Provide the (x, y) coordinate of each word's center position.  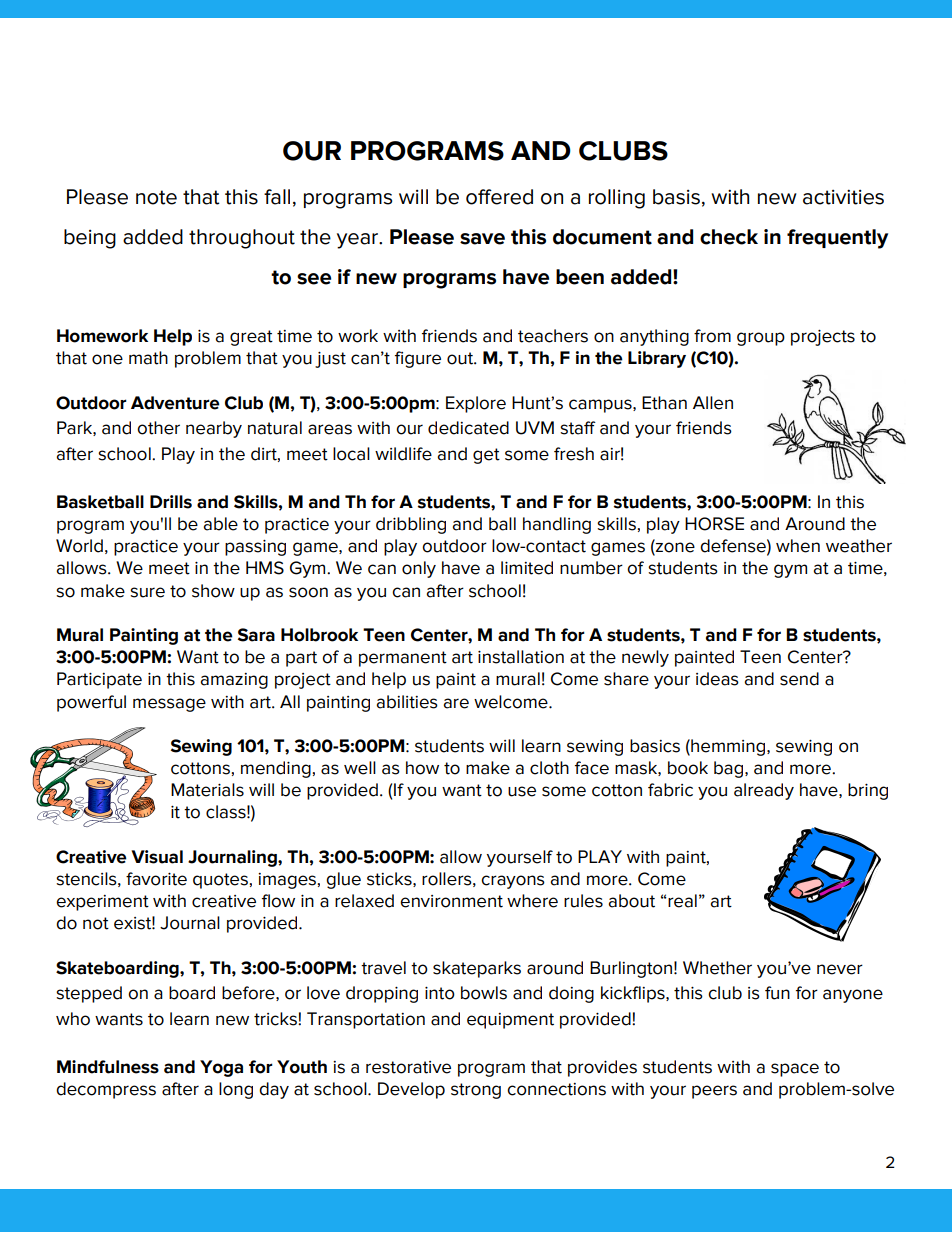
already (764, 791)
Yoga (221, 1068)
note (156, 197)
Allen (713, 403)
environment (451, 901)
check (729, 237)
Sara (256, 635)
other (158, 428)
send (799, 679)
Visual (157, 857)
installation (521, 657)
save (482, 239)
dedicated (468, 428)
